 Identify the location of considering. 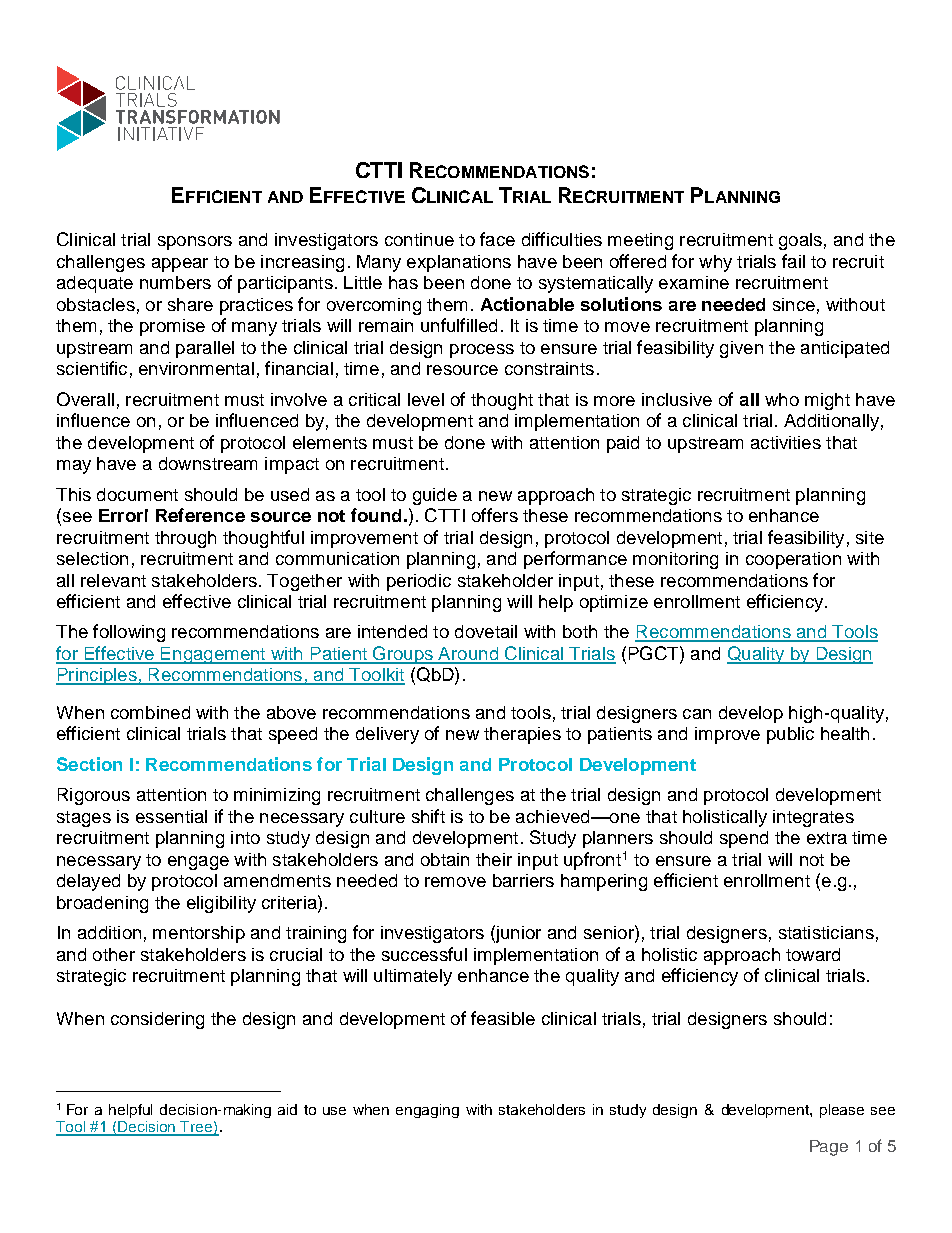
(157, 1020).
